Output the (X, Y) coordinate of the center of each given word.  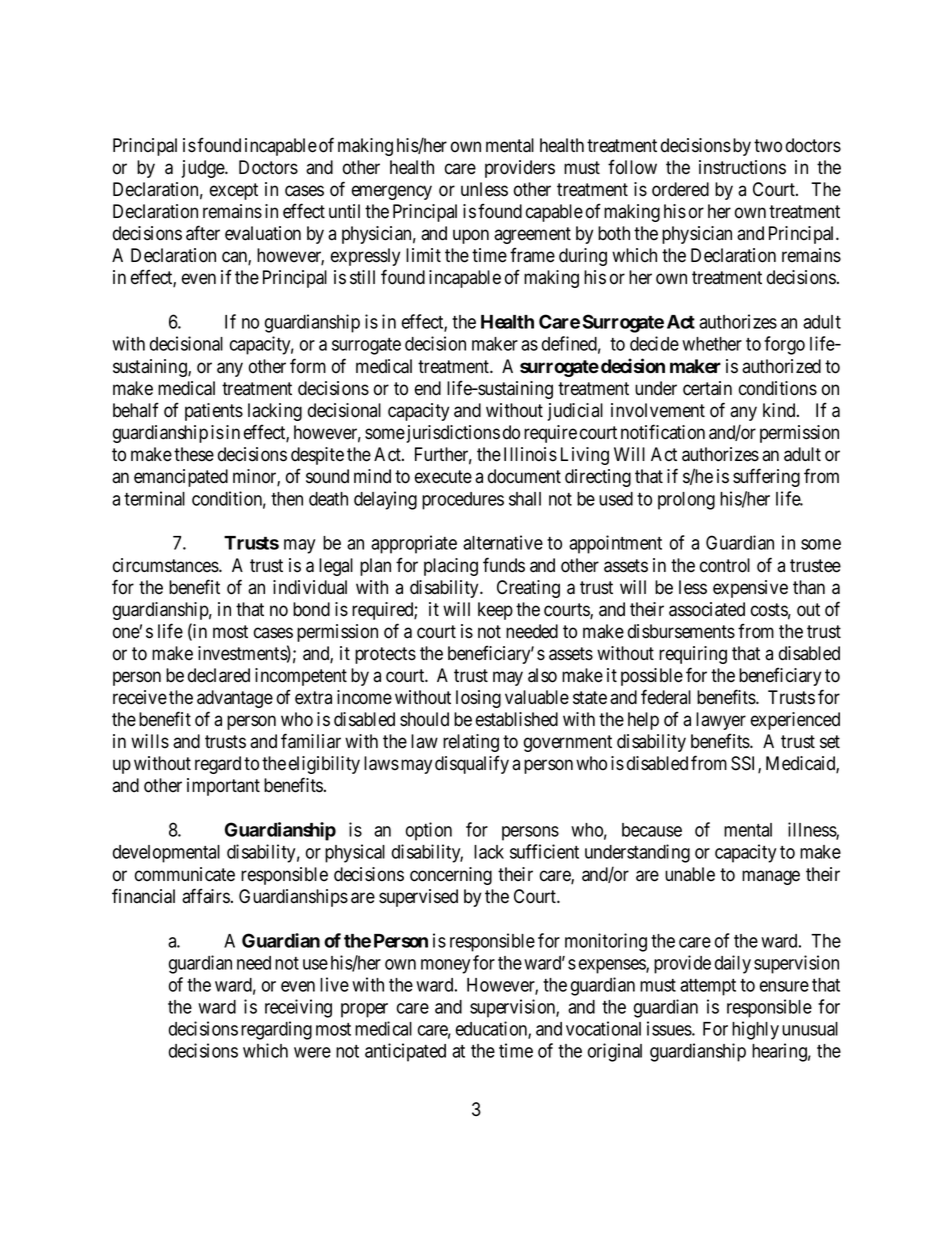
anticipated (405, 1052)
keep (495, 611)
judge (203, 169)
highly (755, 1030)
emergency (392, 192)
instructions (742, 167)
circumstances (166, 565)
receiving (298, 1008)
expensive (750, 589)
